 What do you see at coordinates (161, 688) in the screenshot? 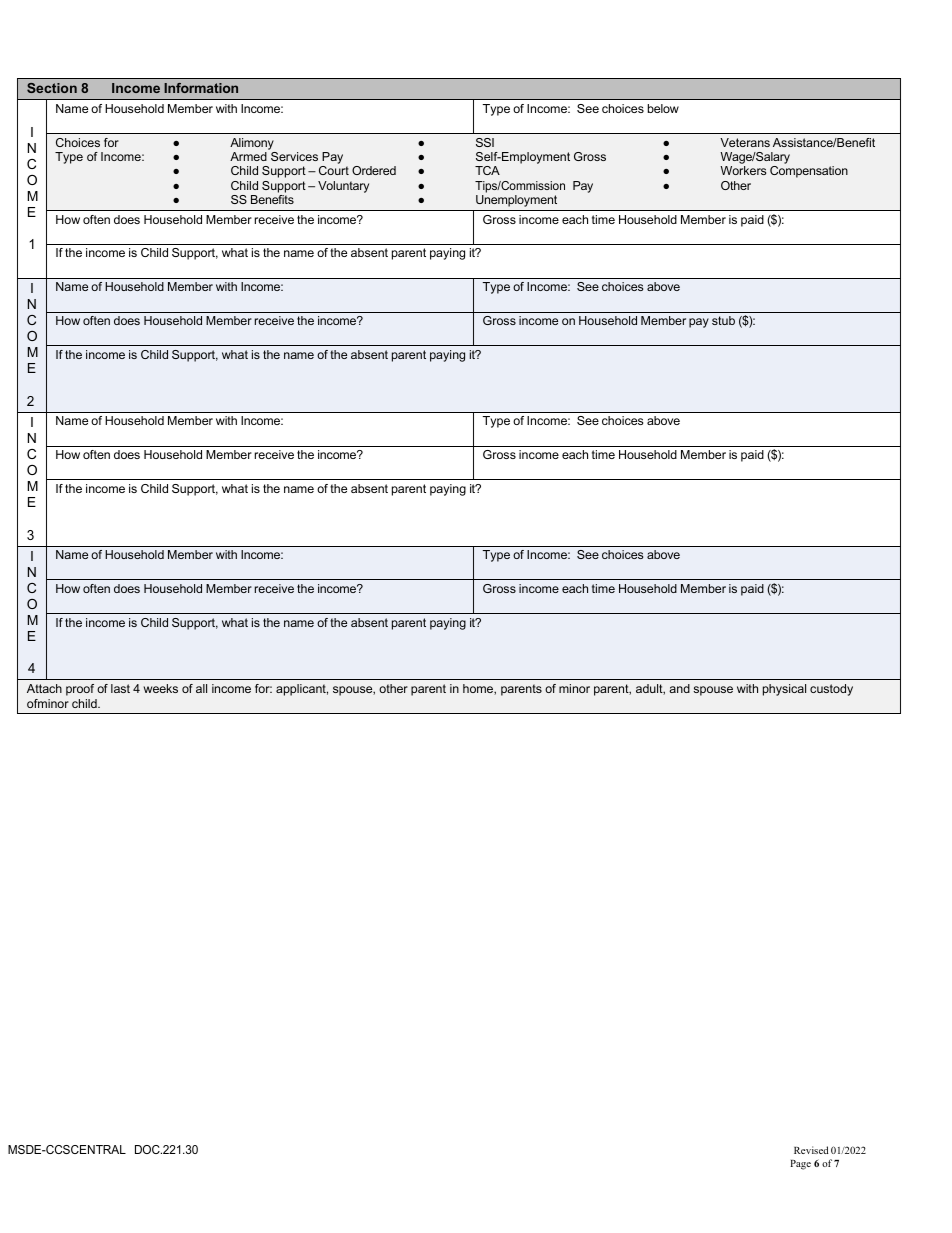
I see `weeks` at bounding box center [161, 688].
